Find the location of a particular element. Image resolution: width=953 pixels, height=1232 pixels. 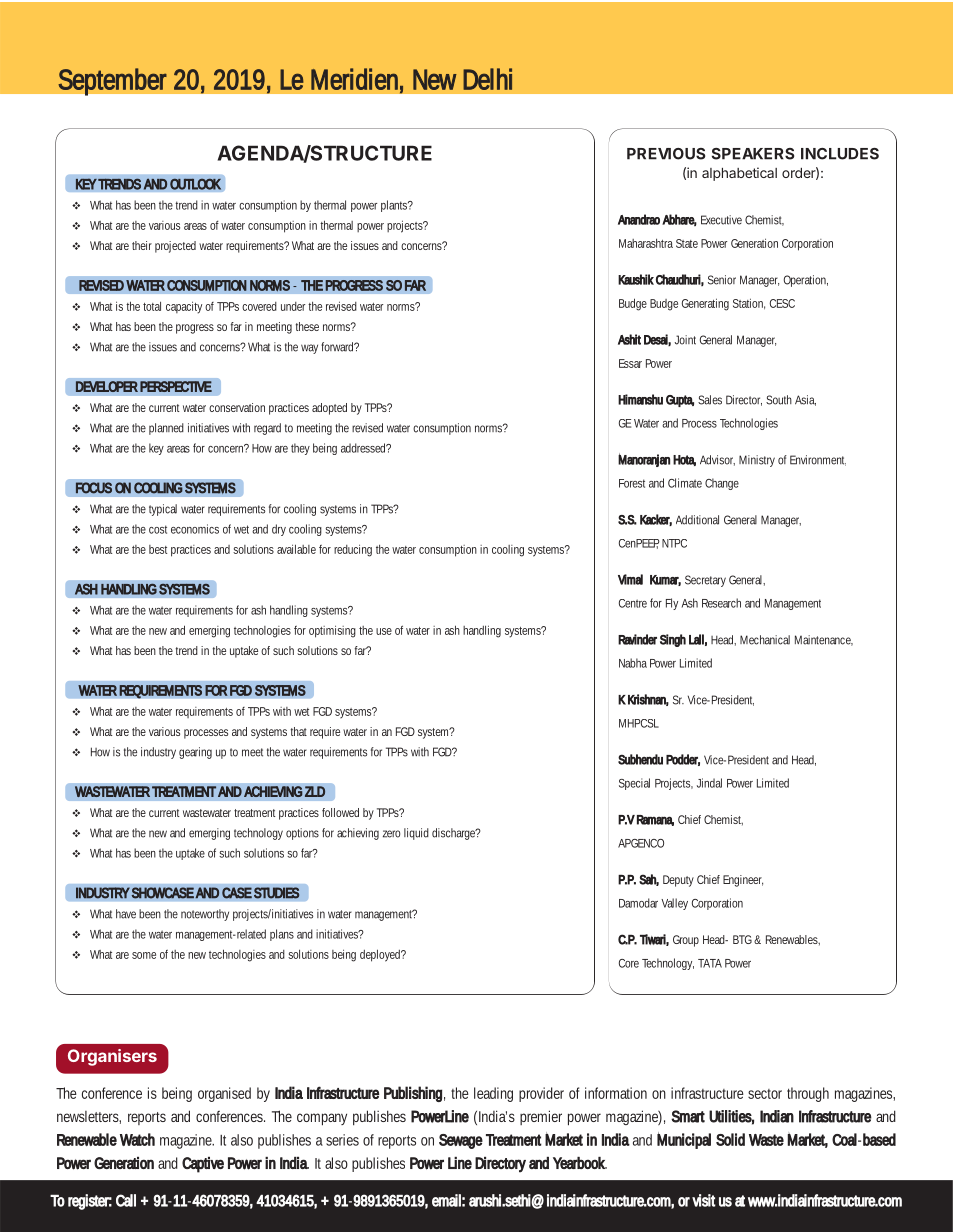

best is located at coordinates (158, 549).
